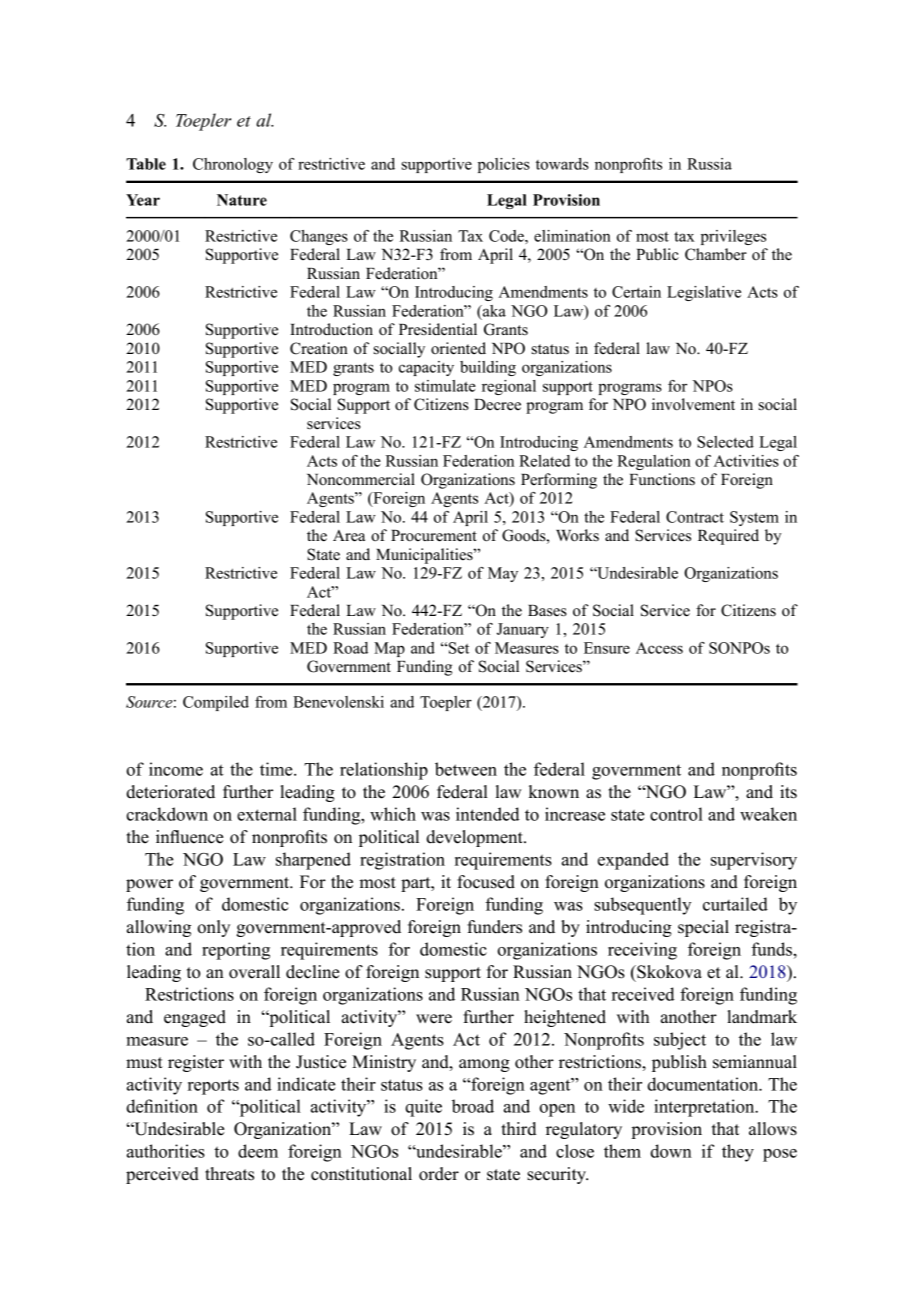  I want to click on Compiled, so click(216, 703).
